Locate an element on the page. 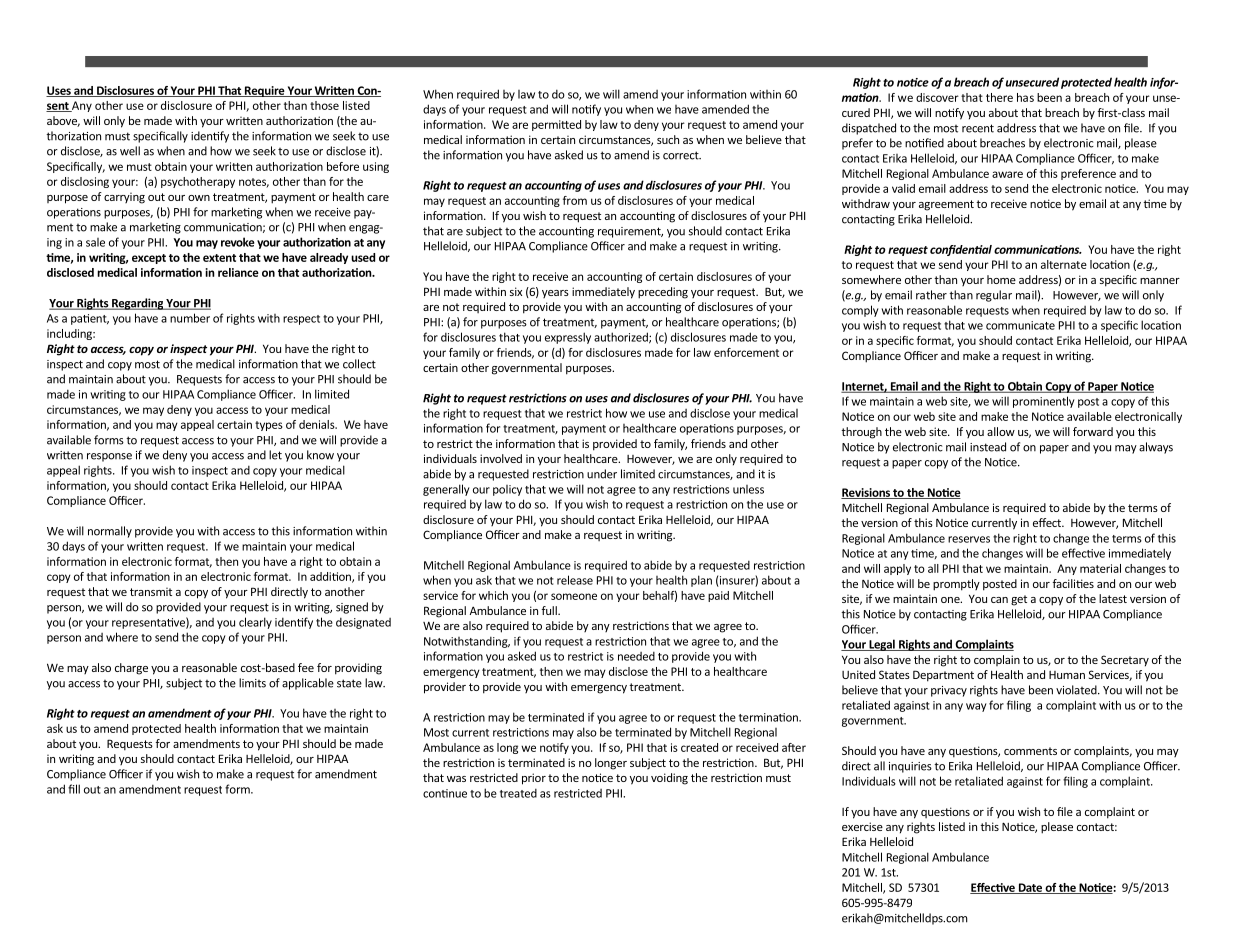  number is located at coordinates (190, 318).
